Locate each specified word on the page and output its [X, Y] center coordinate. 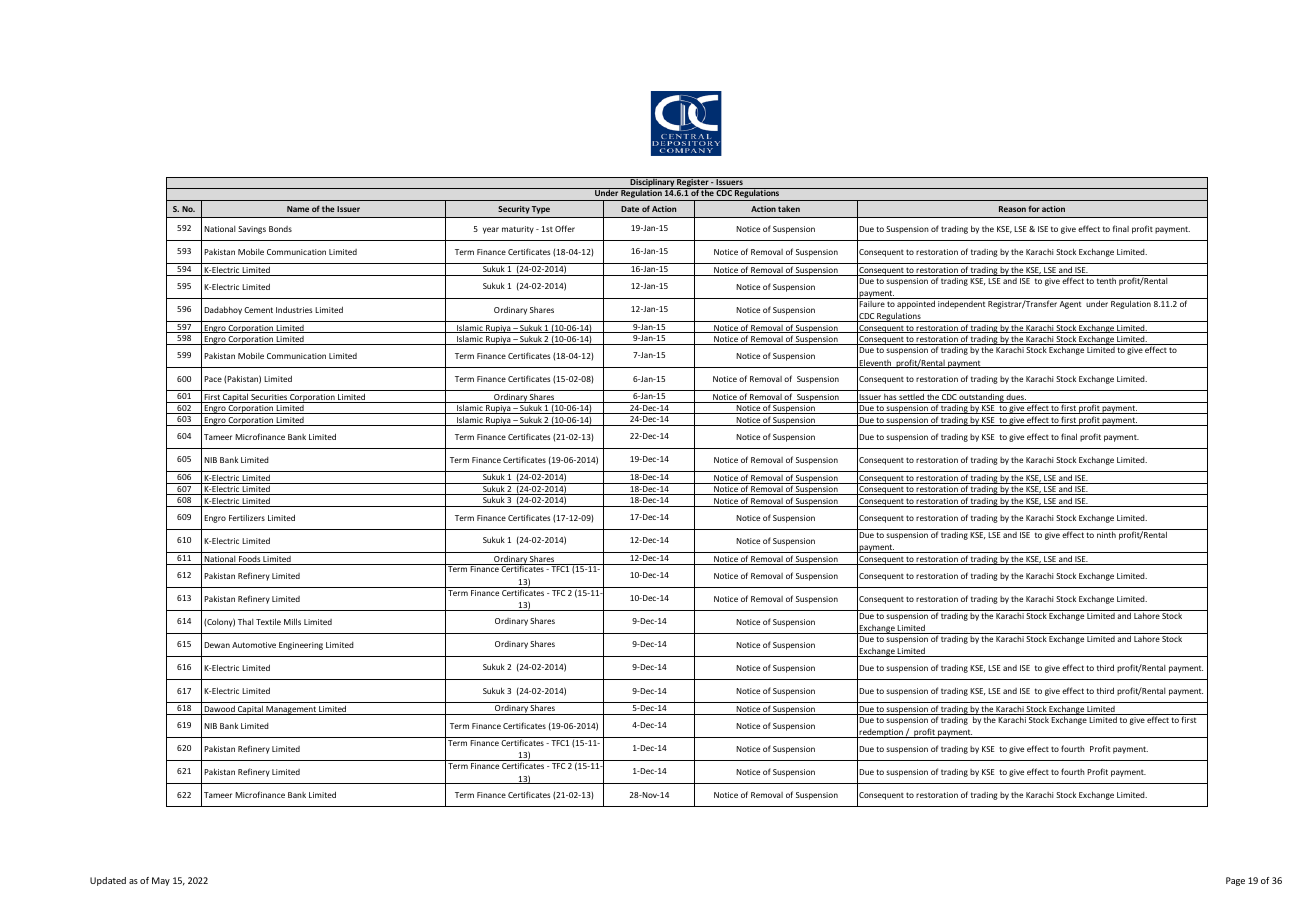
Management [291, 710]
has [890, 398]
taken [789, 208]
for [1034, 208]
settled [911, 398]
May [161, 881]
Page [1235, 881]
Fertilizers [247, 517]
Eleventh [875, 363]
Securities [269, 398]
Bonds [280, 229]
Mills [292, 621]
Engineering [301, 646]
